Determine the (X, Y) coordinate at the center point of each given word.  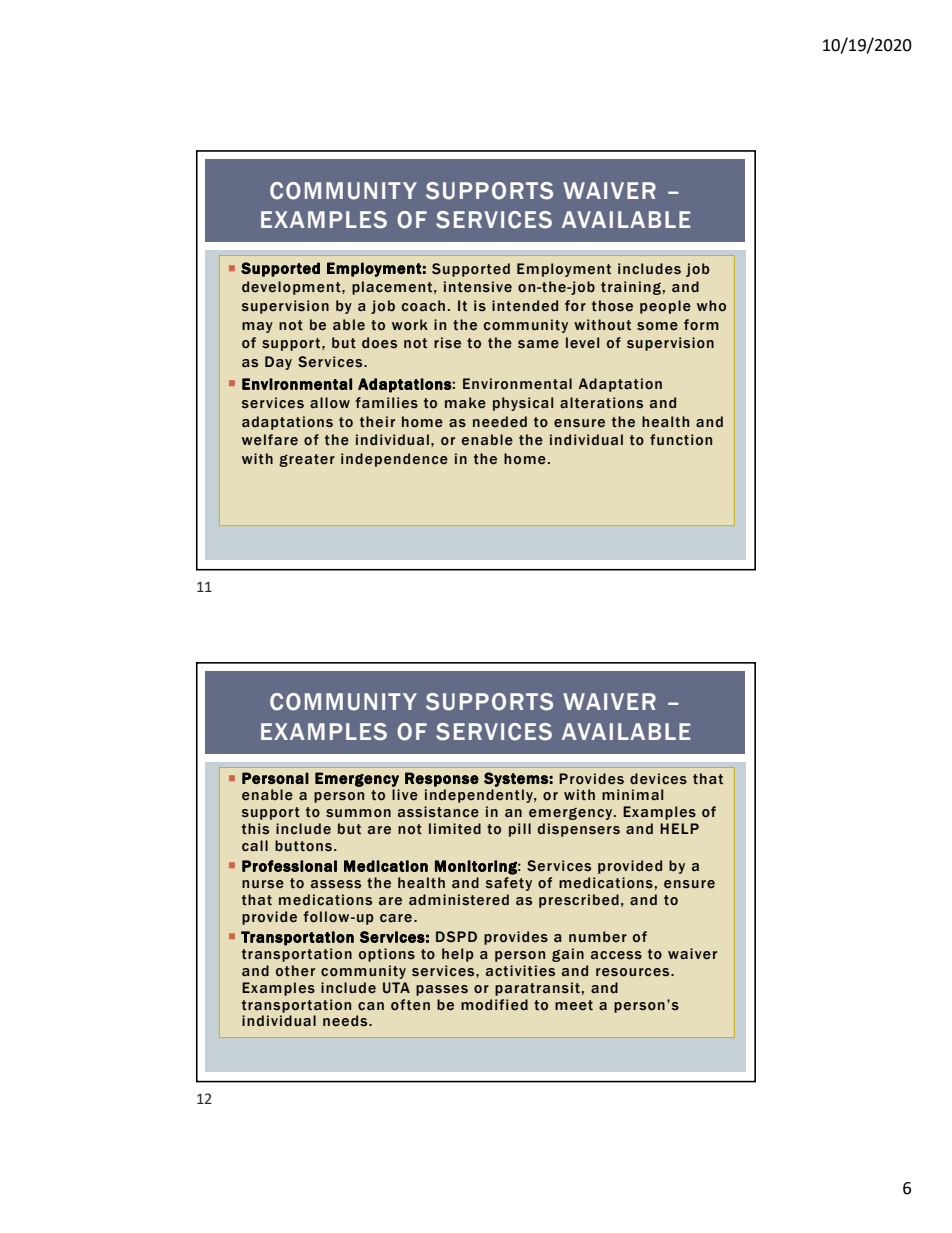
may (257, 327)
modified (494, 1005)
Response (442, 779)
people (665, 307)
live (405, 795)
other (295, 971)
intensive (478, 287)
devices (658, 779)
